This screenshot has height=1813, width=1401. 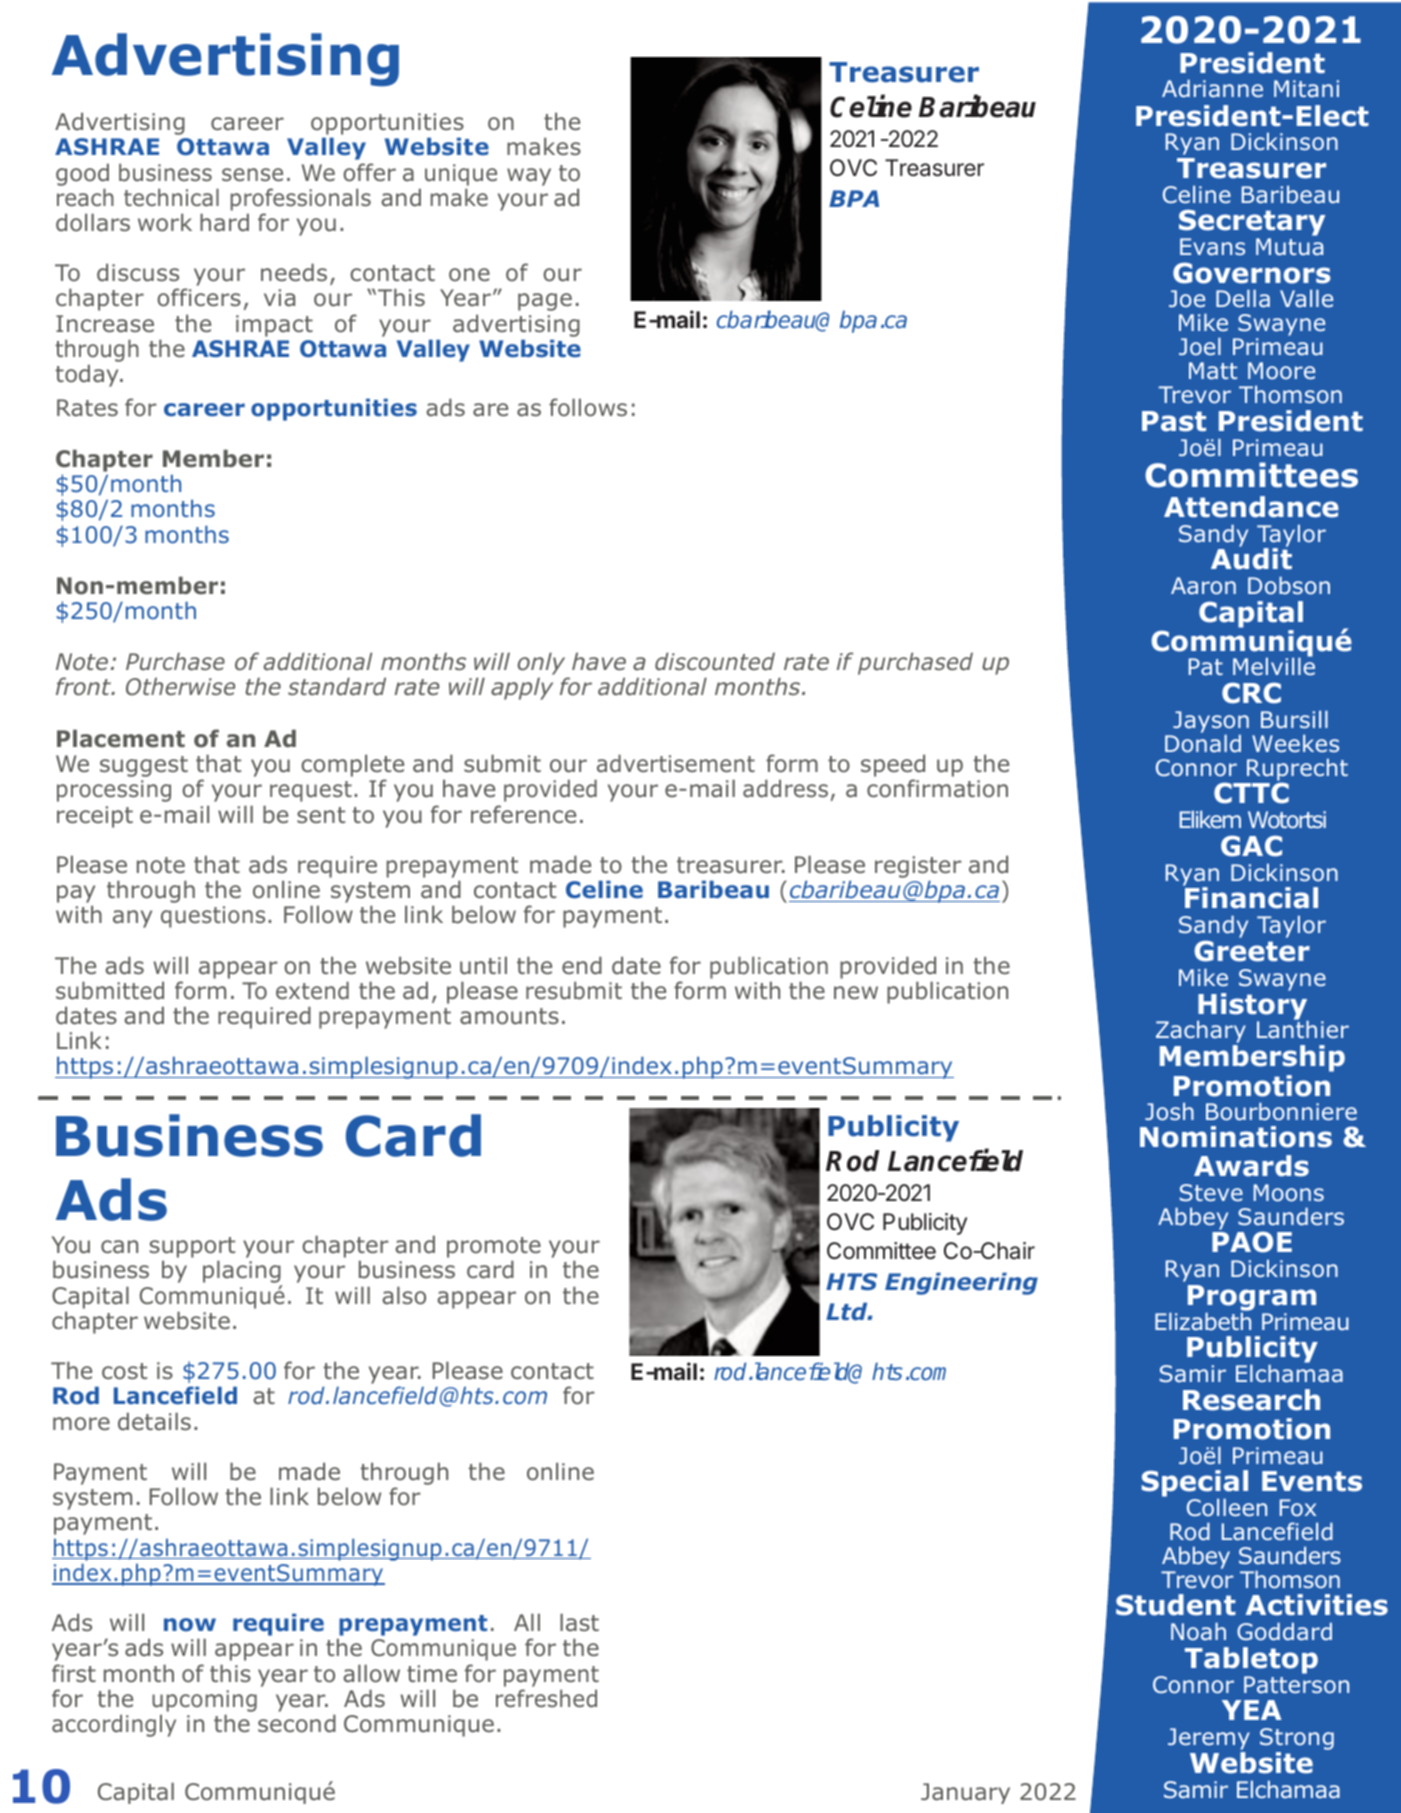 I want to click on page, so click(x=545, y=302).
